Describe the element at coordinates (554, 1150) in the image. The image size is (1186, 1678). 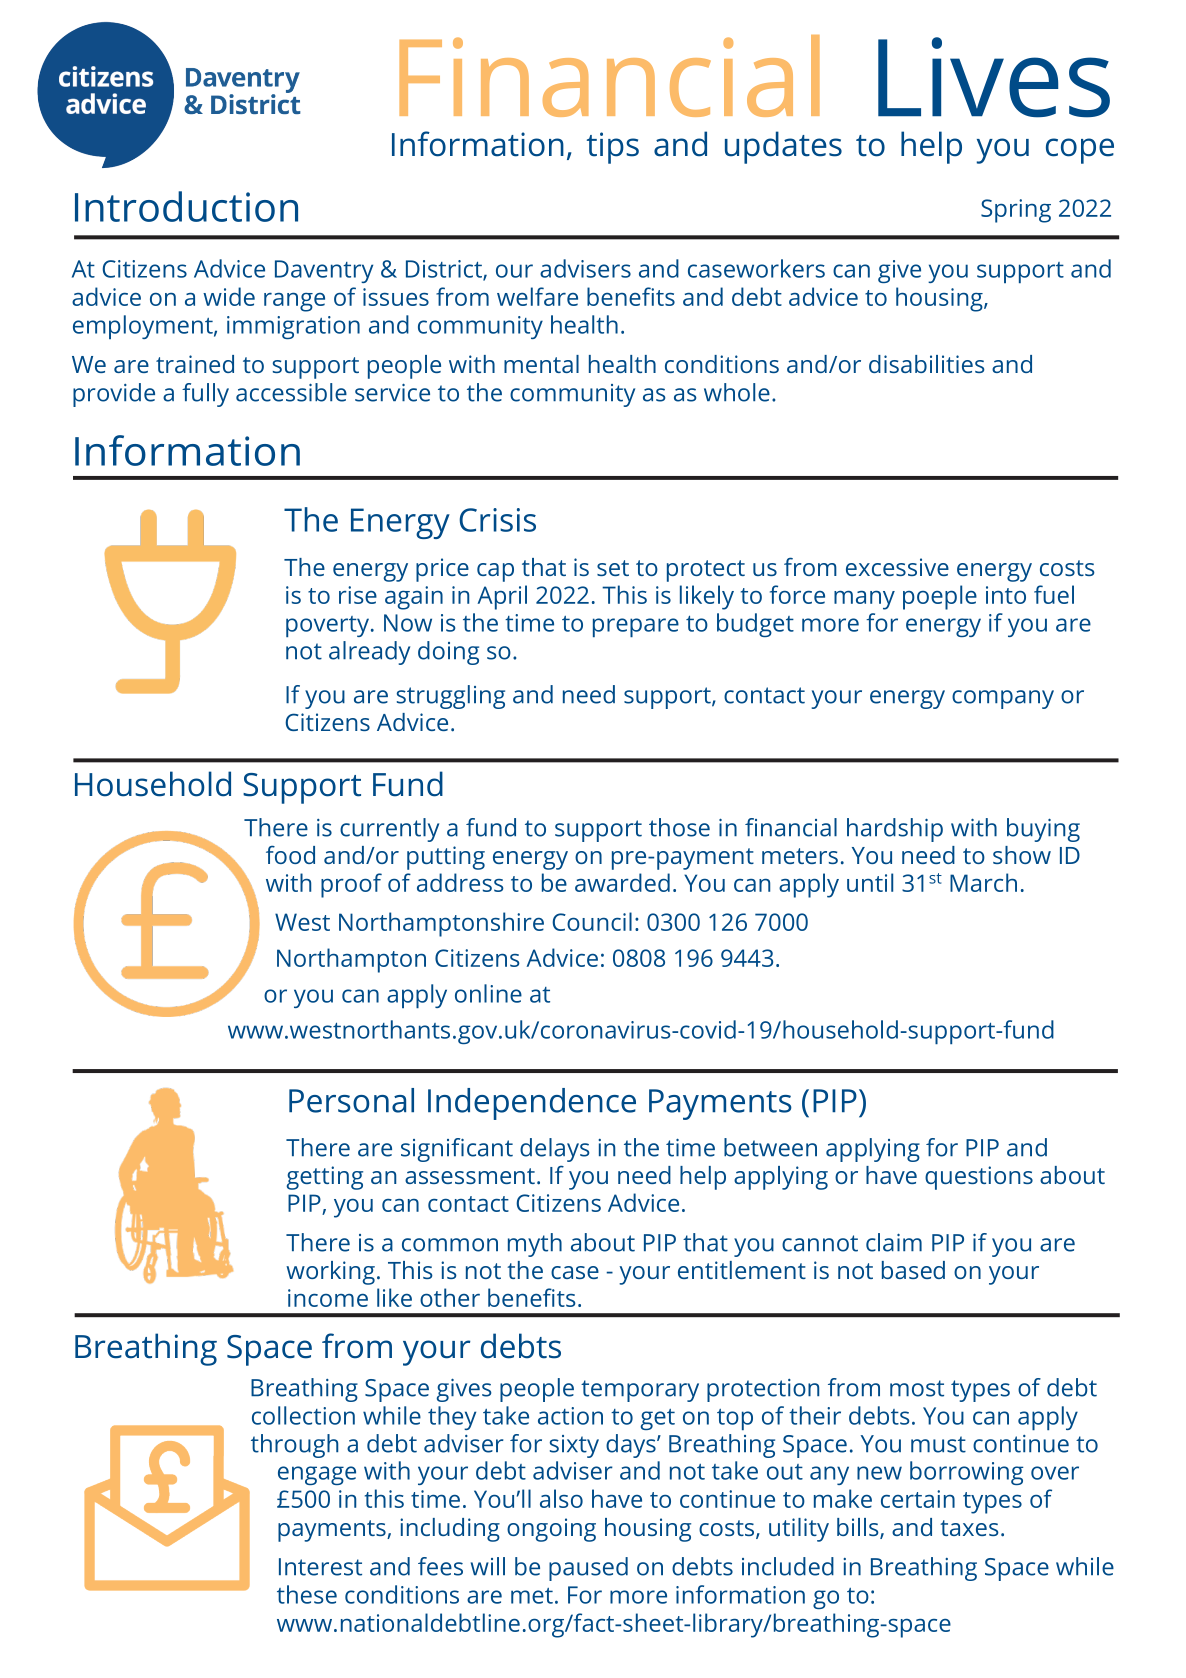
I see `delays` at that location.
